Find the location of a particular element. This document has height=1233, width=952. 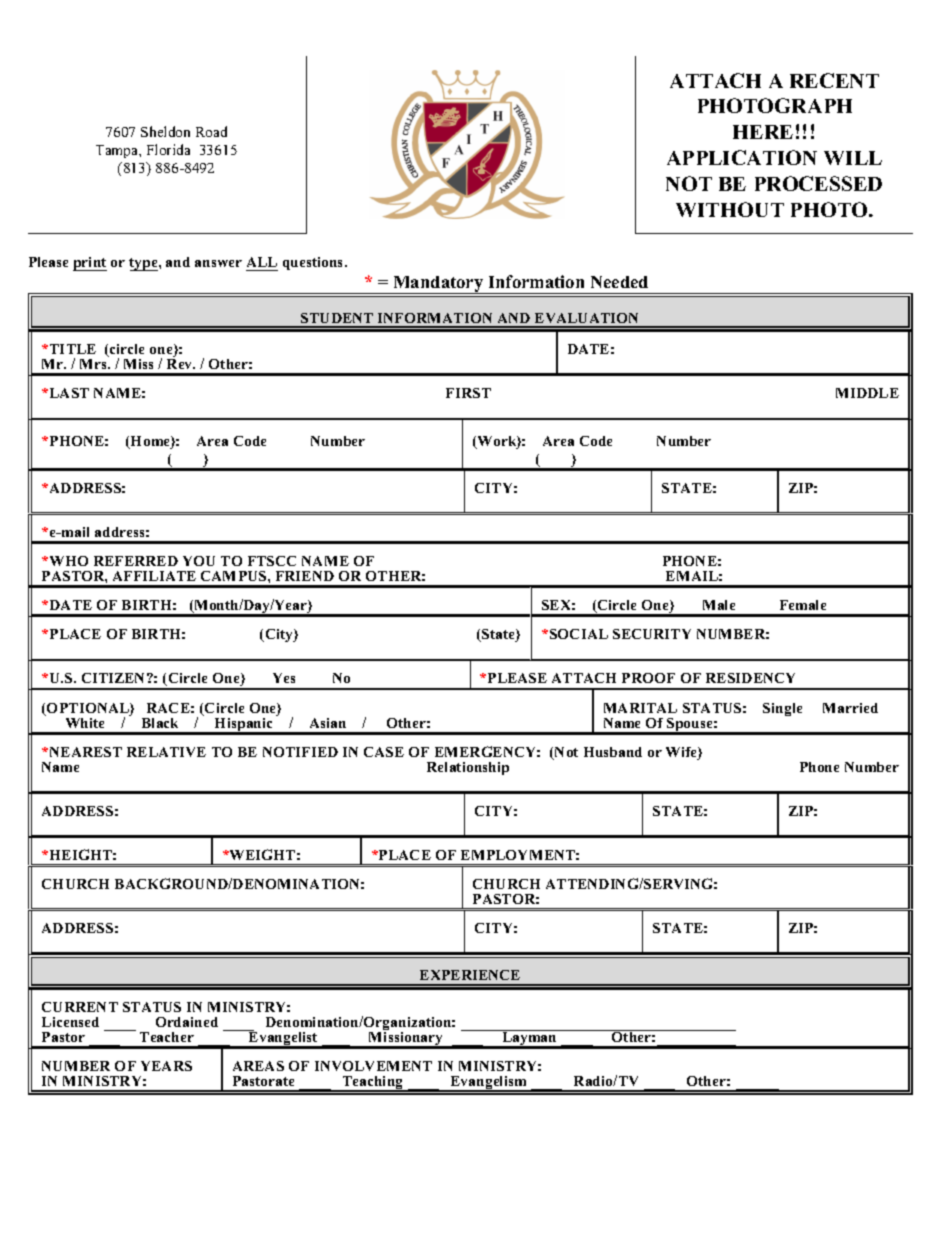

HERE is located at coordinates (763, 132).
